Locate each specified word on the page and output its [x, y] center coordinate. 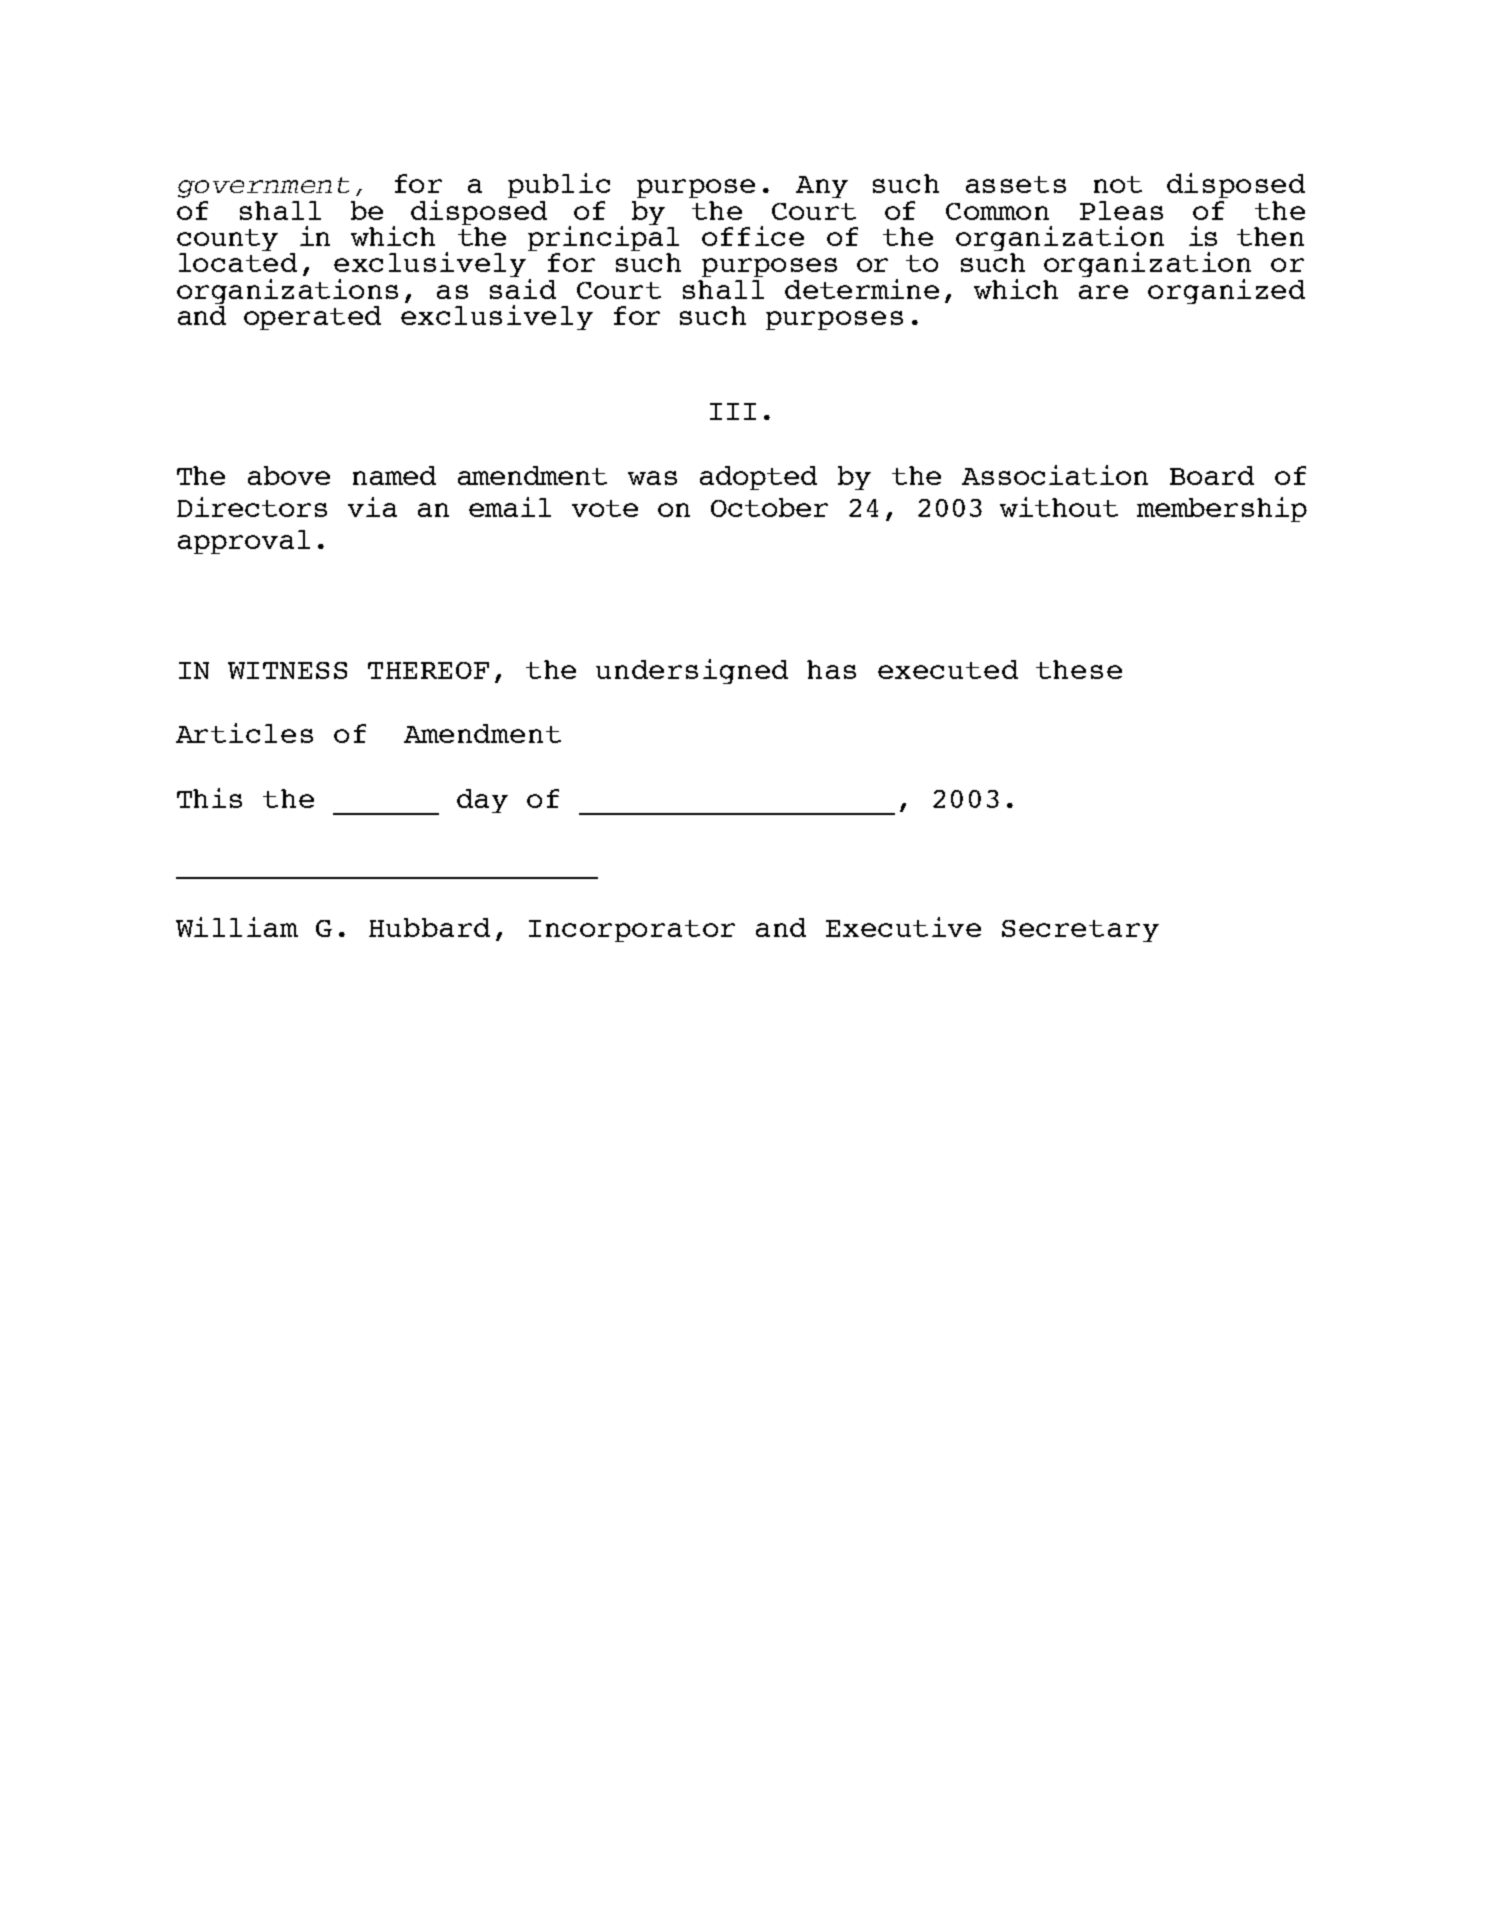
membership [1222, 509]
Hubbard [429, 927]
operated [312, 318]
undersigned [692, 671]
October [769, 507]
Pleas [1121, 210]
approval [244, 542]
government [263, 187]
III [733, 411]
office [753, 236]
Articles [244, 733]
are [1103, 292]
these [1079, 669]
